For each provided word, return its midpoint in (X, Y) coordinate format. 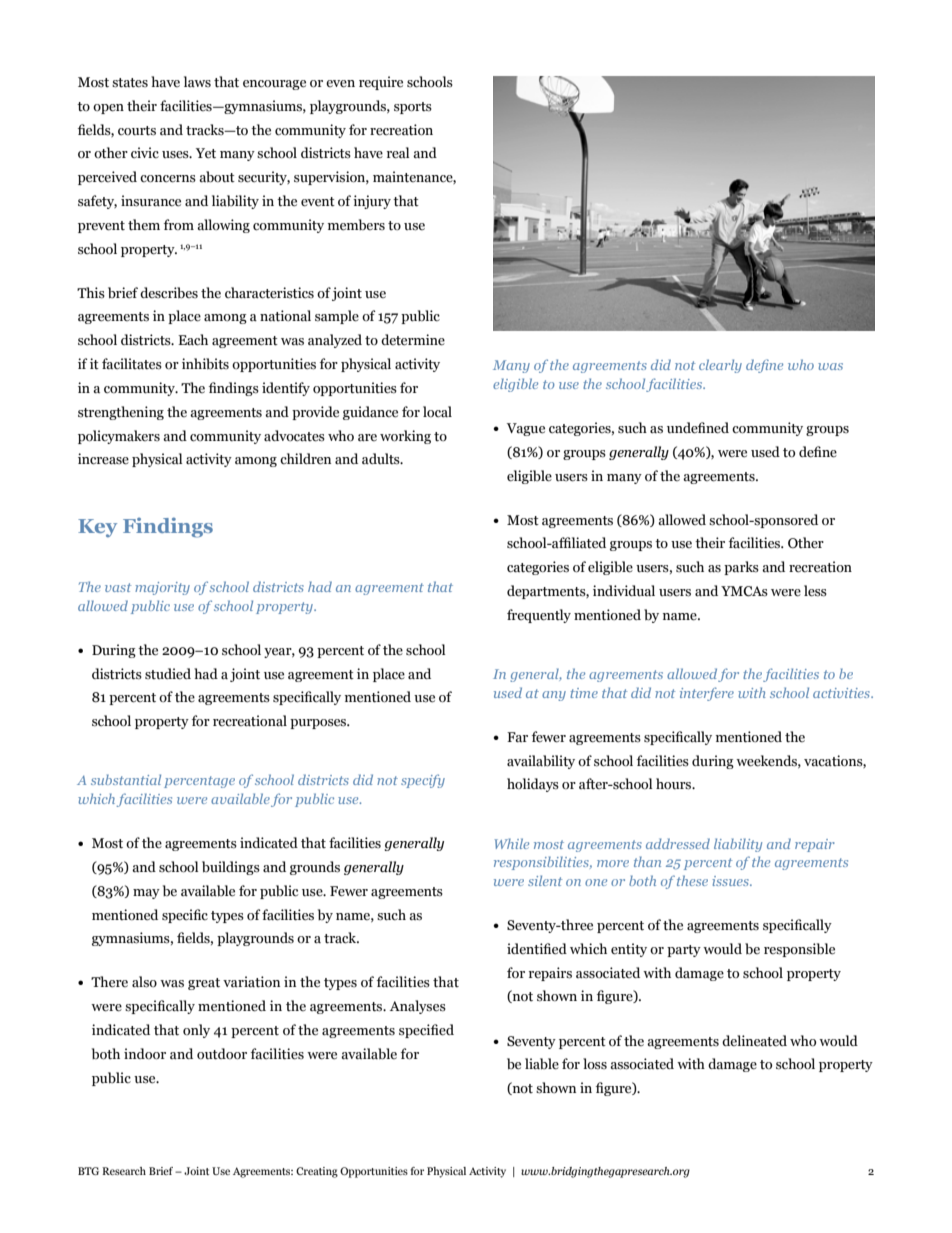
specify (423, 781)
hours (675, 784)
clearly (720, 366)
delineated (754, 1041)
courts (137, 131)
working (405, 437)
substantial (126, 779)
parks (741, 568)
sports (413, 108)
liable (542, 1064)
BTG (88, 1171)
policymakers (119, 437)
